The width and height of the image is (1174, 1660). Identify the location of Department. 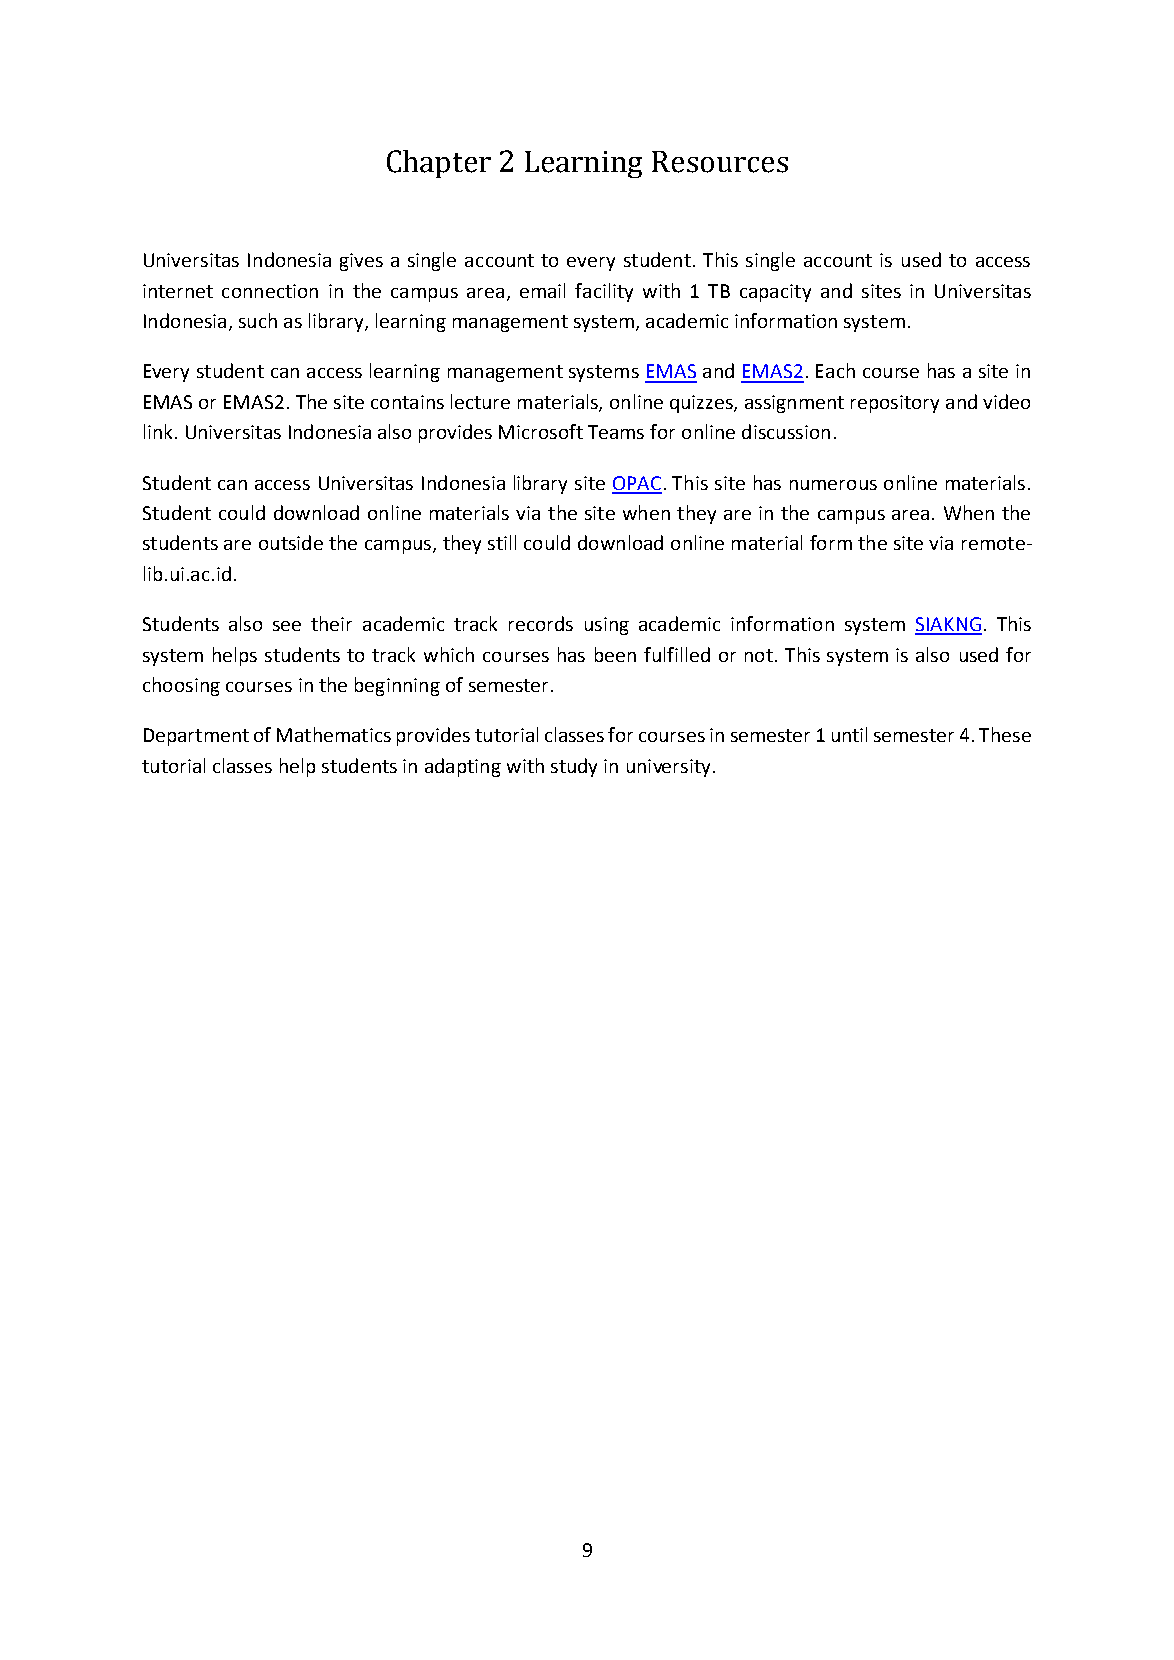
(196, 737).
